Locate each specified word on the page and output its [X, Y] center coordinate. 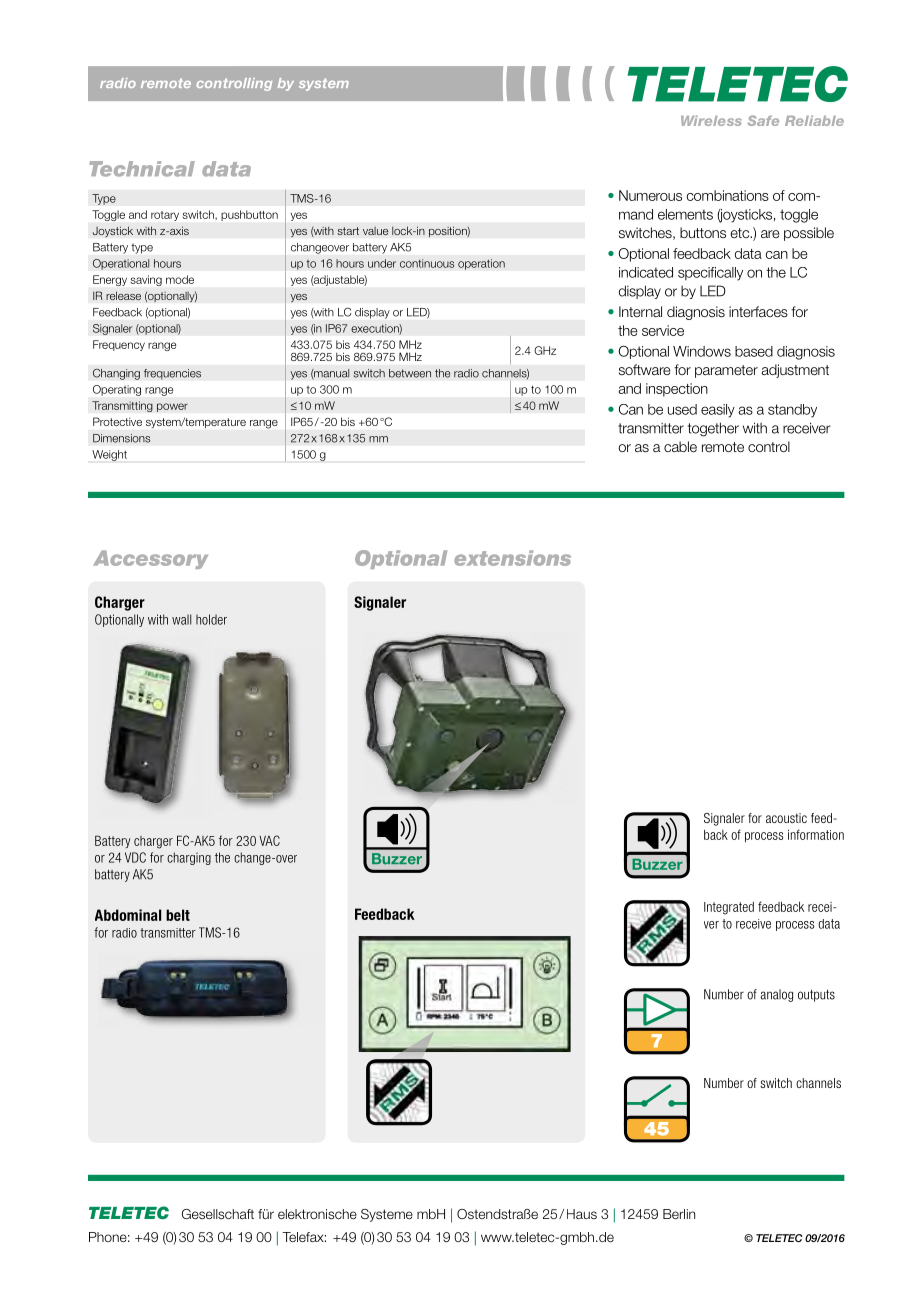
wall [181, 619]
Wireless [711, 121]
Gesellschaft [218, 1214]
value [376, 231]
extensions [512, 558]
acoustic [786, 818]
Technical [142, 169]
